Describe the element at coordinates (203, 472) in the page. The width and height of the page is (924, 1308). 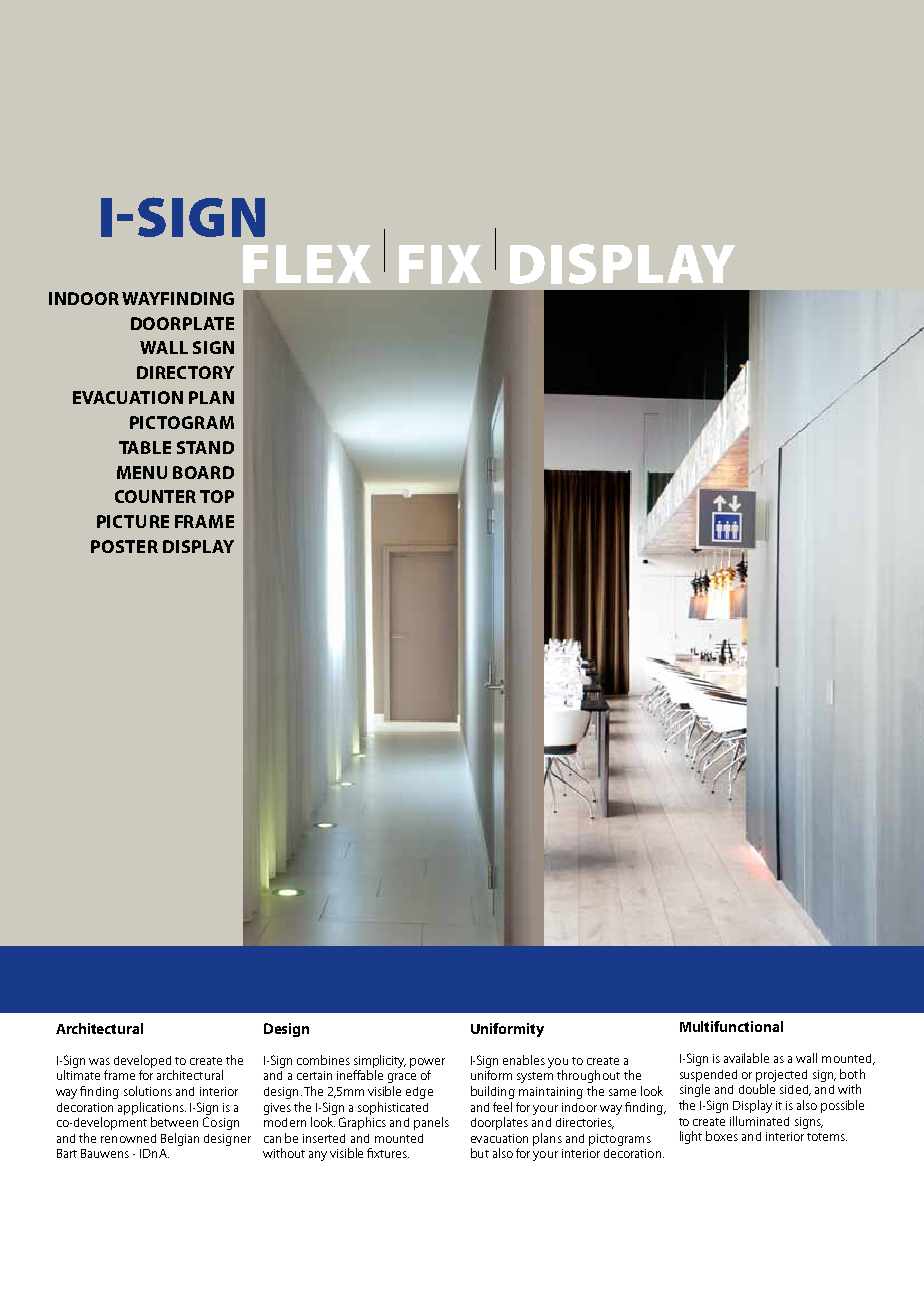
I see `board` at that location.
